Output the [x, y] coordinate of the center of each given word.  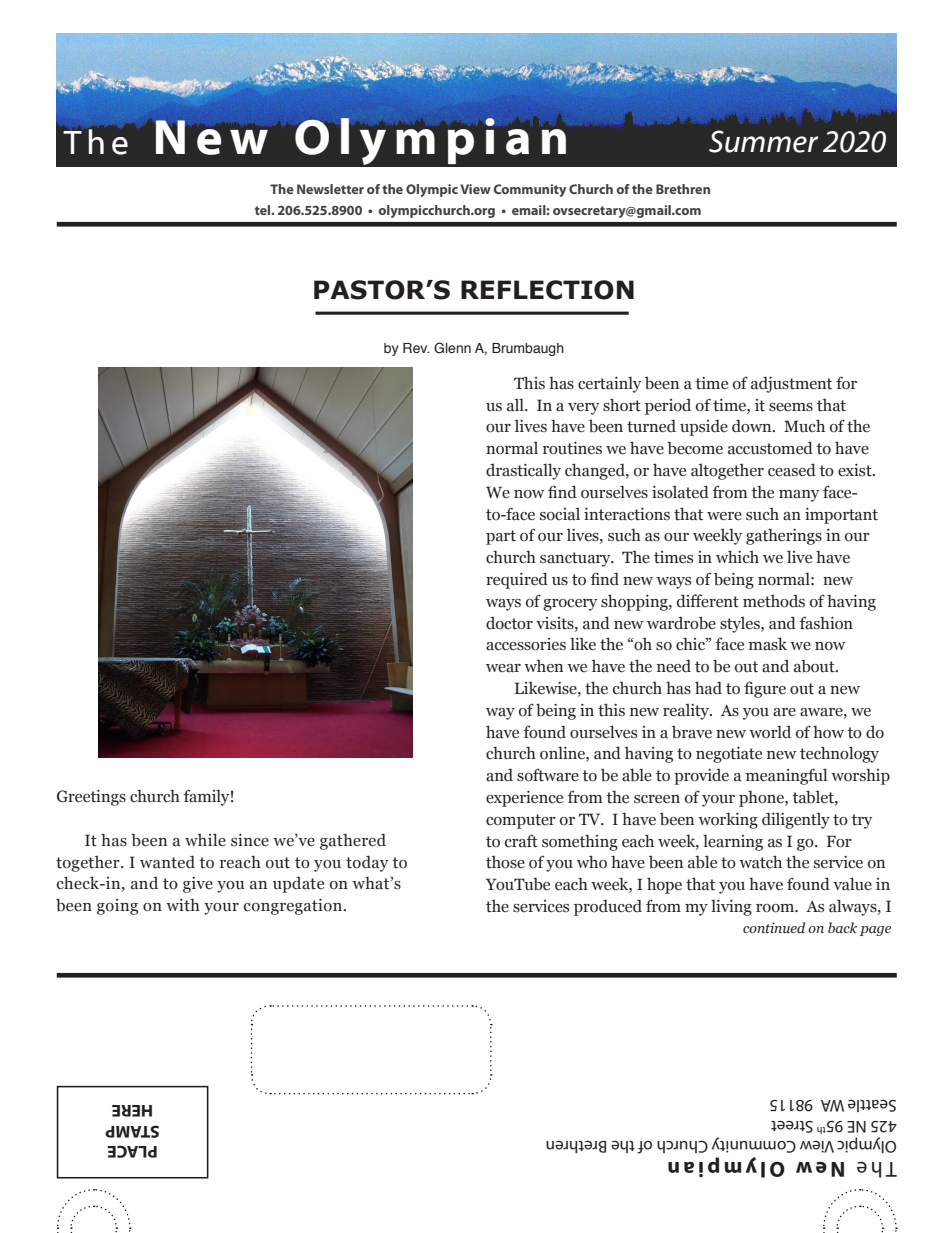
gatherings [784, 536]
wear [503, 668]
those [505, 862]
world [770, 732]
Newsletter [330, 189]
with [183, 905]
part [501, 537]
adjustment [791, 384]
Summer [763, 141]
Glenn [452, 348]
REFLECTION [547, 290]
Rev [416, 348]
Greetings [91, 798]
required [517, 580]
